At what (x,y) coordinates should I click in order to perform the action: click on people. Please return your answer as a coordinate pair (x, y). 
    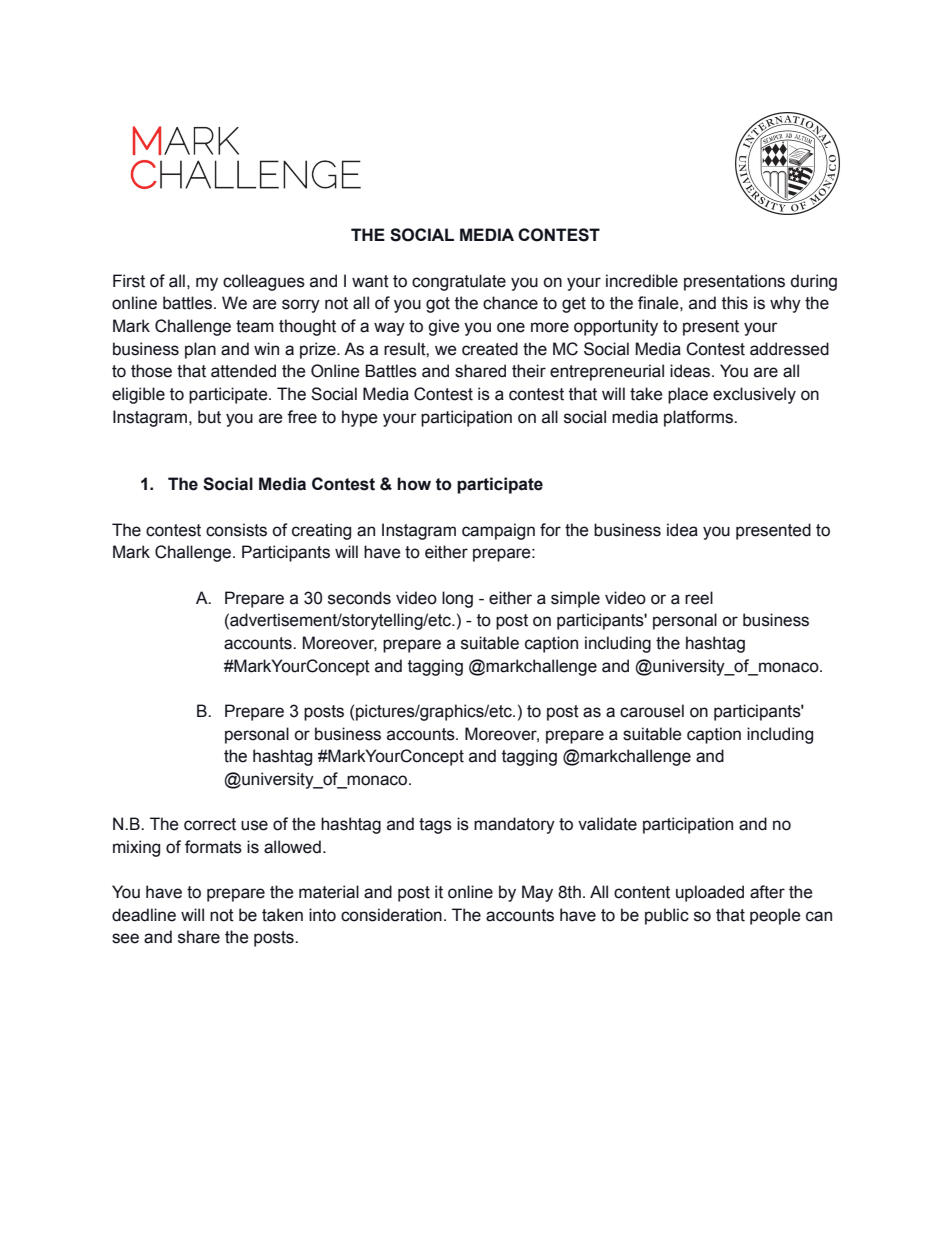
    Looking at the image, I should click on (775, 916).
